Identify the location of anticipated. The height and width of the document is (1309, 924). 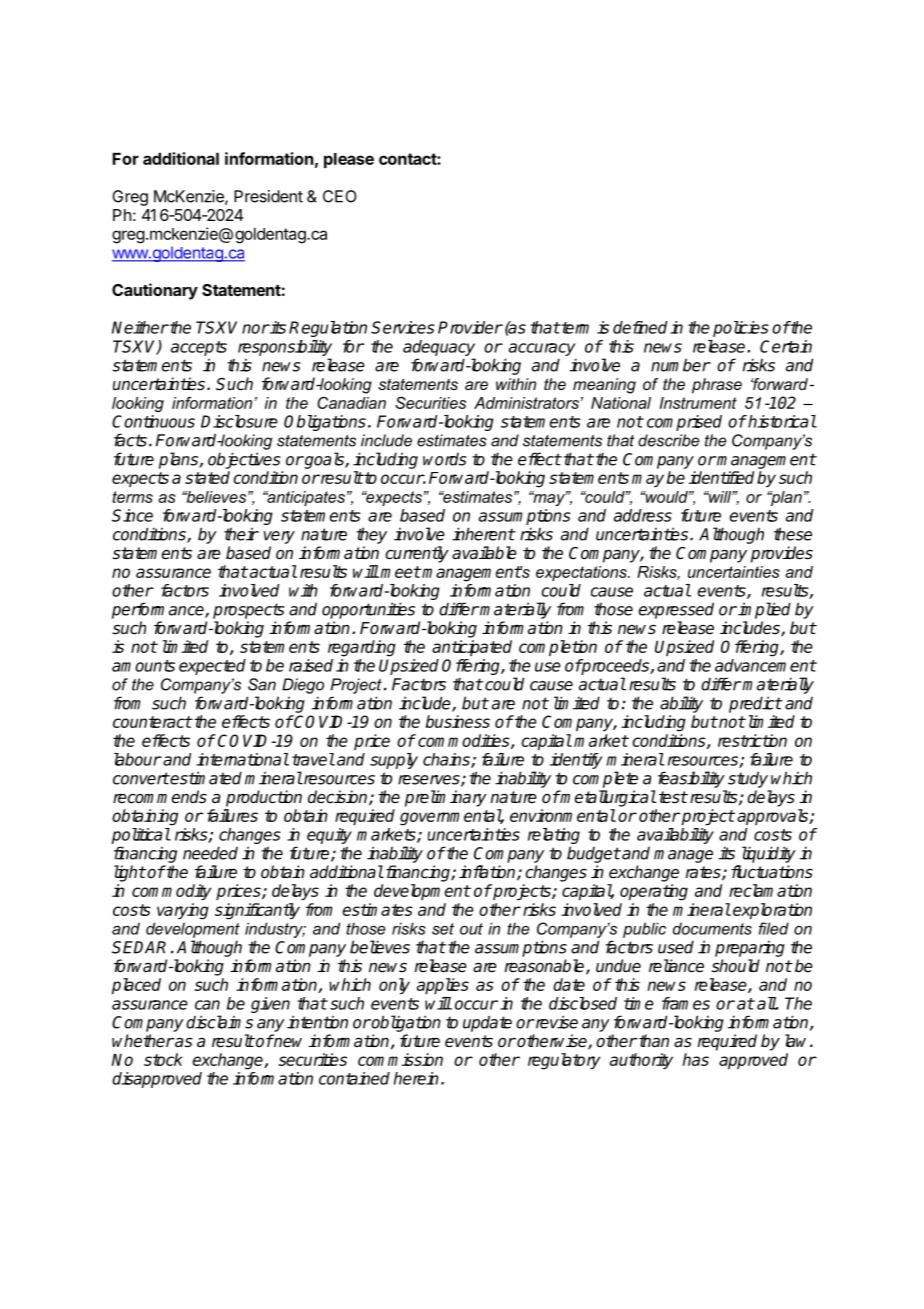
(472, 648).
